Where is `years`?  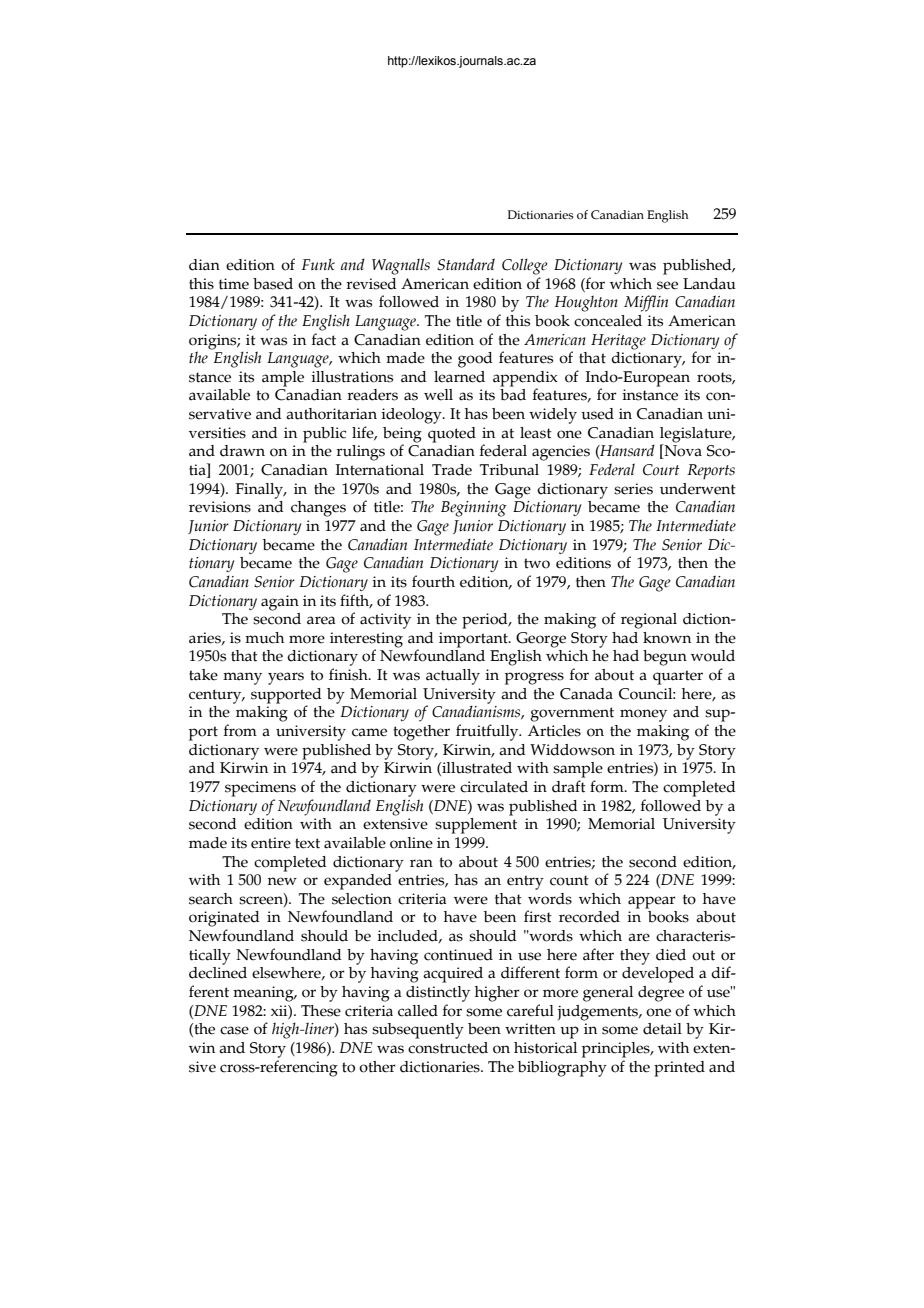 years is located at coordinates (286, 678).
